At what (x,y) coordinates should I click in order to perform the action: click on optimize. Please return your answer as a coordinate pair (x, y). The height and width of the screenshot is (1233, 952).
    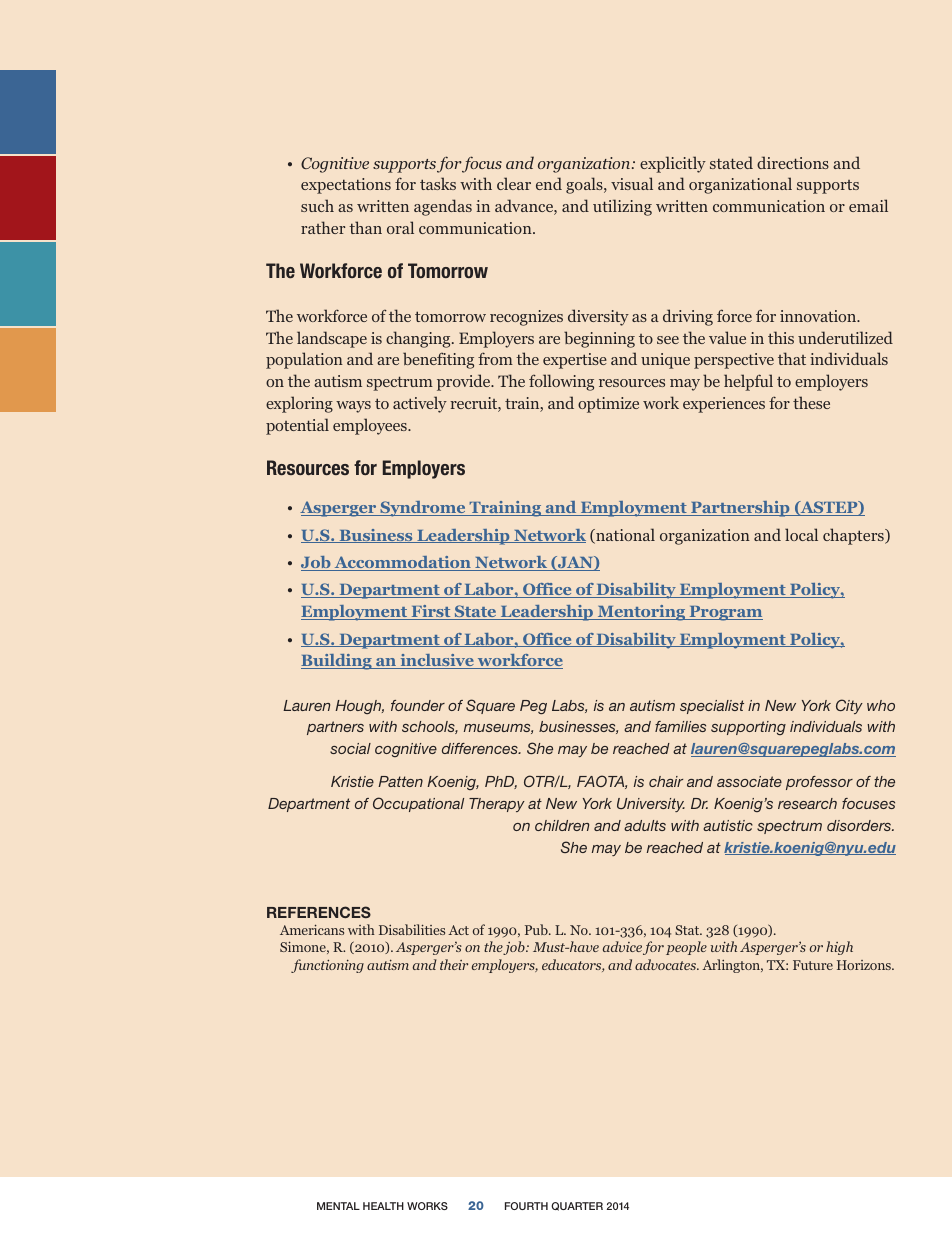
    Looking at the image, I should click on (608, 405).
